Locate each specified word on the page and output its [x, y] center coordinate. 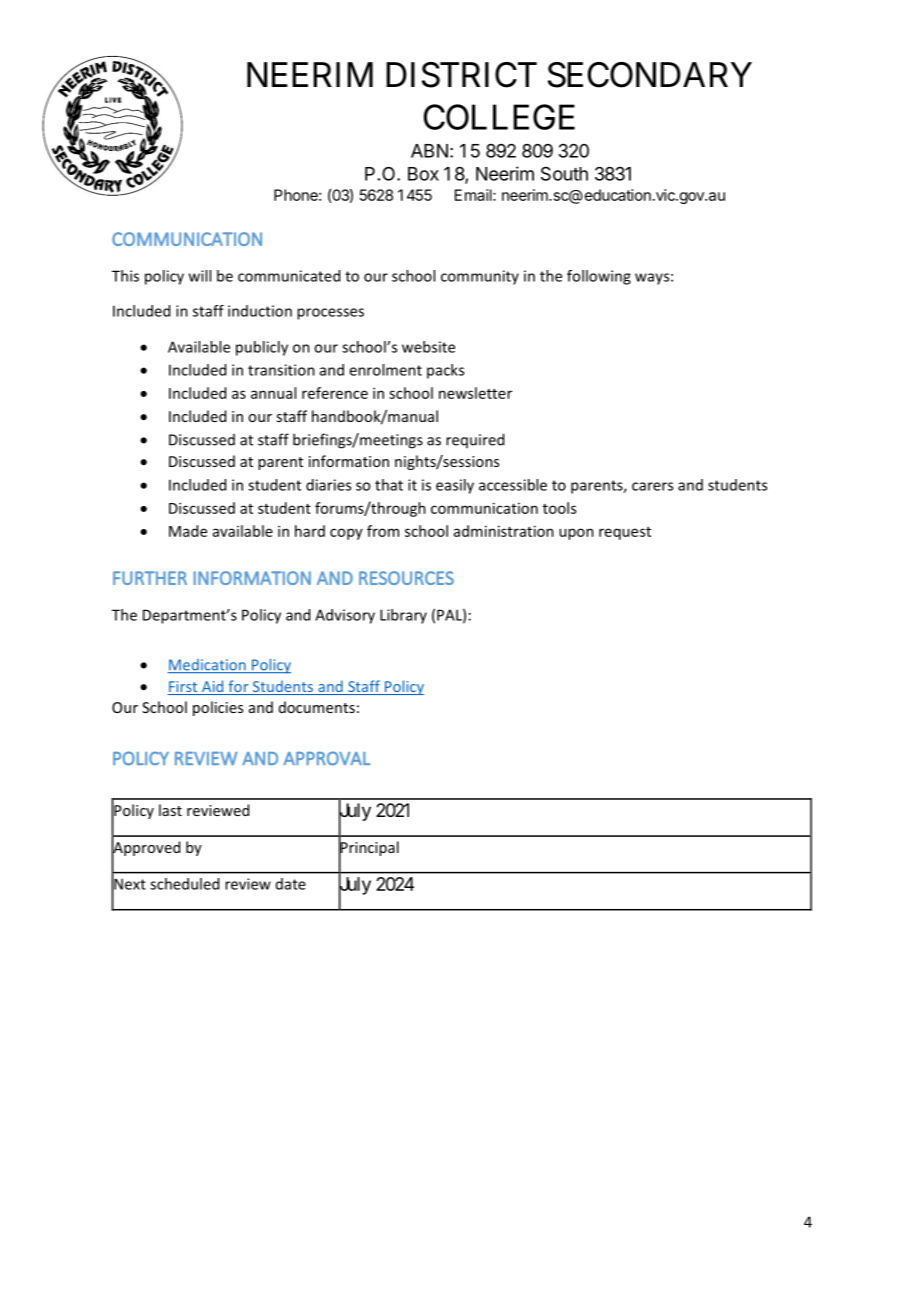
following [599, 277]
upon [576, 534]
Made [188, 531]
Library [403, 616]
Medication [208, 666]
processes [330, 314]
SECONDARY [650, 75]
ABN [429, 151]
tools [559, 508]
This [125, 276]
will [200, 276]
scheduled [184, 884]
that [389, 485]
